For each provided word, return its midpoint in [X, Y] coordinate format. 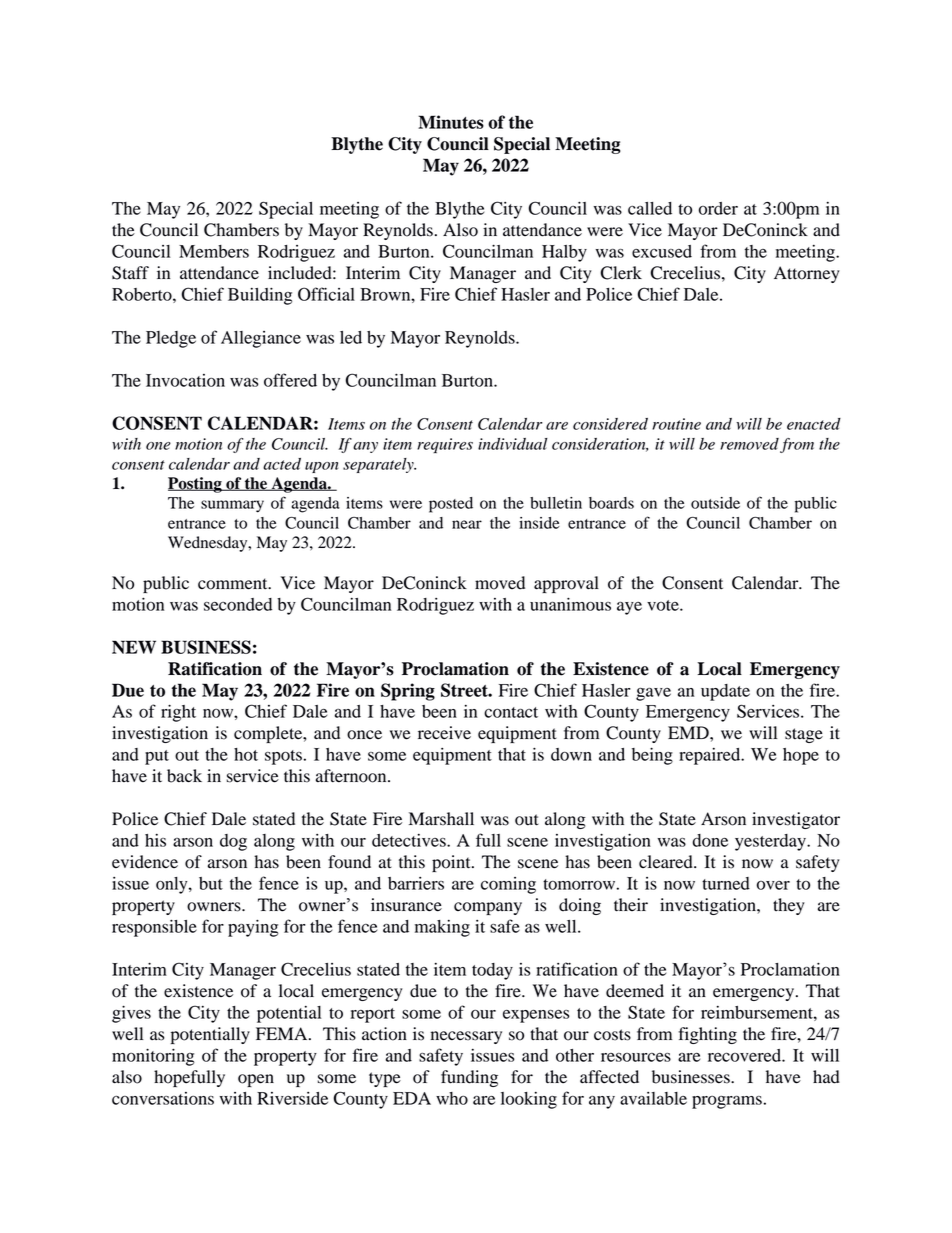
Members [214, 251]
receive [444, 733]
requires [445, 445]
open [256, 1080]
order [718, 208]
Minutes [451, 122]
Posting [196, 485]
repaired [711, 756]
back [184, 776]
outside [715, 503]
